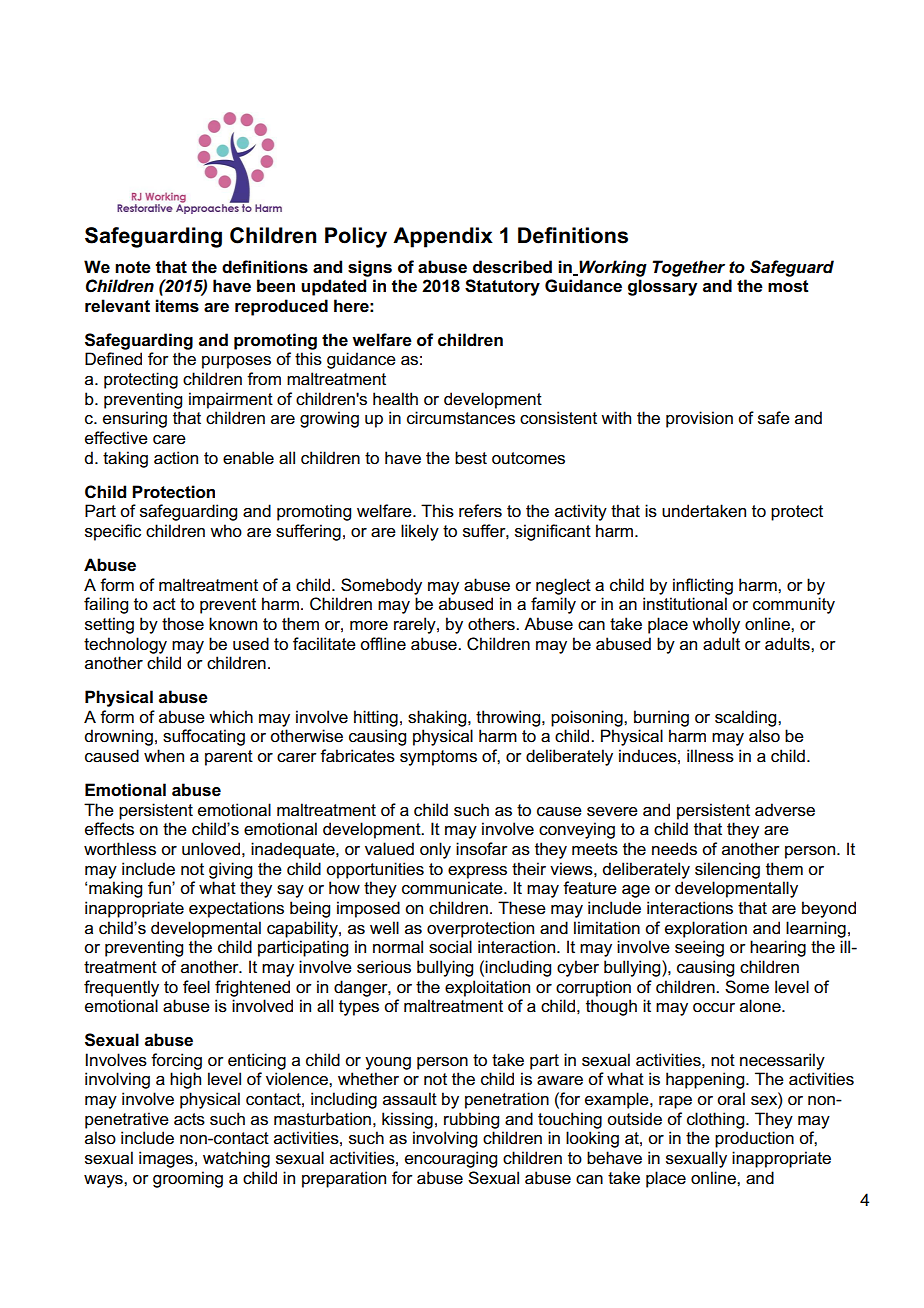 This image has width=924, height=1308. I want to click on described, so click(512, 267).
